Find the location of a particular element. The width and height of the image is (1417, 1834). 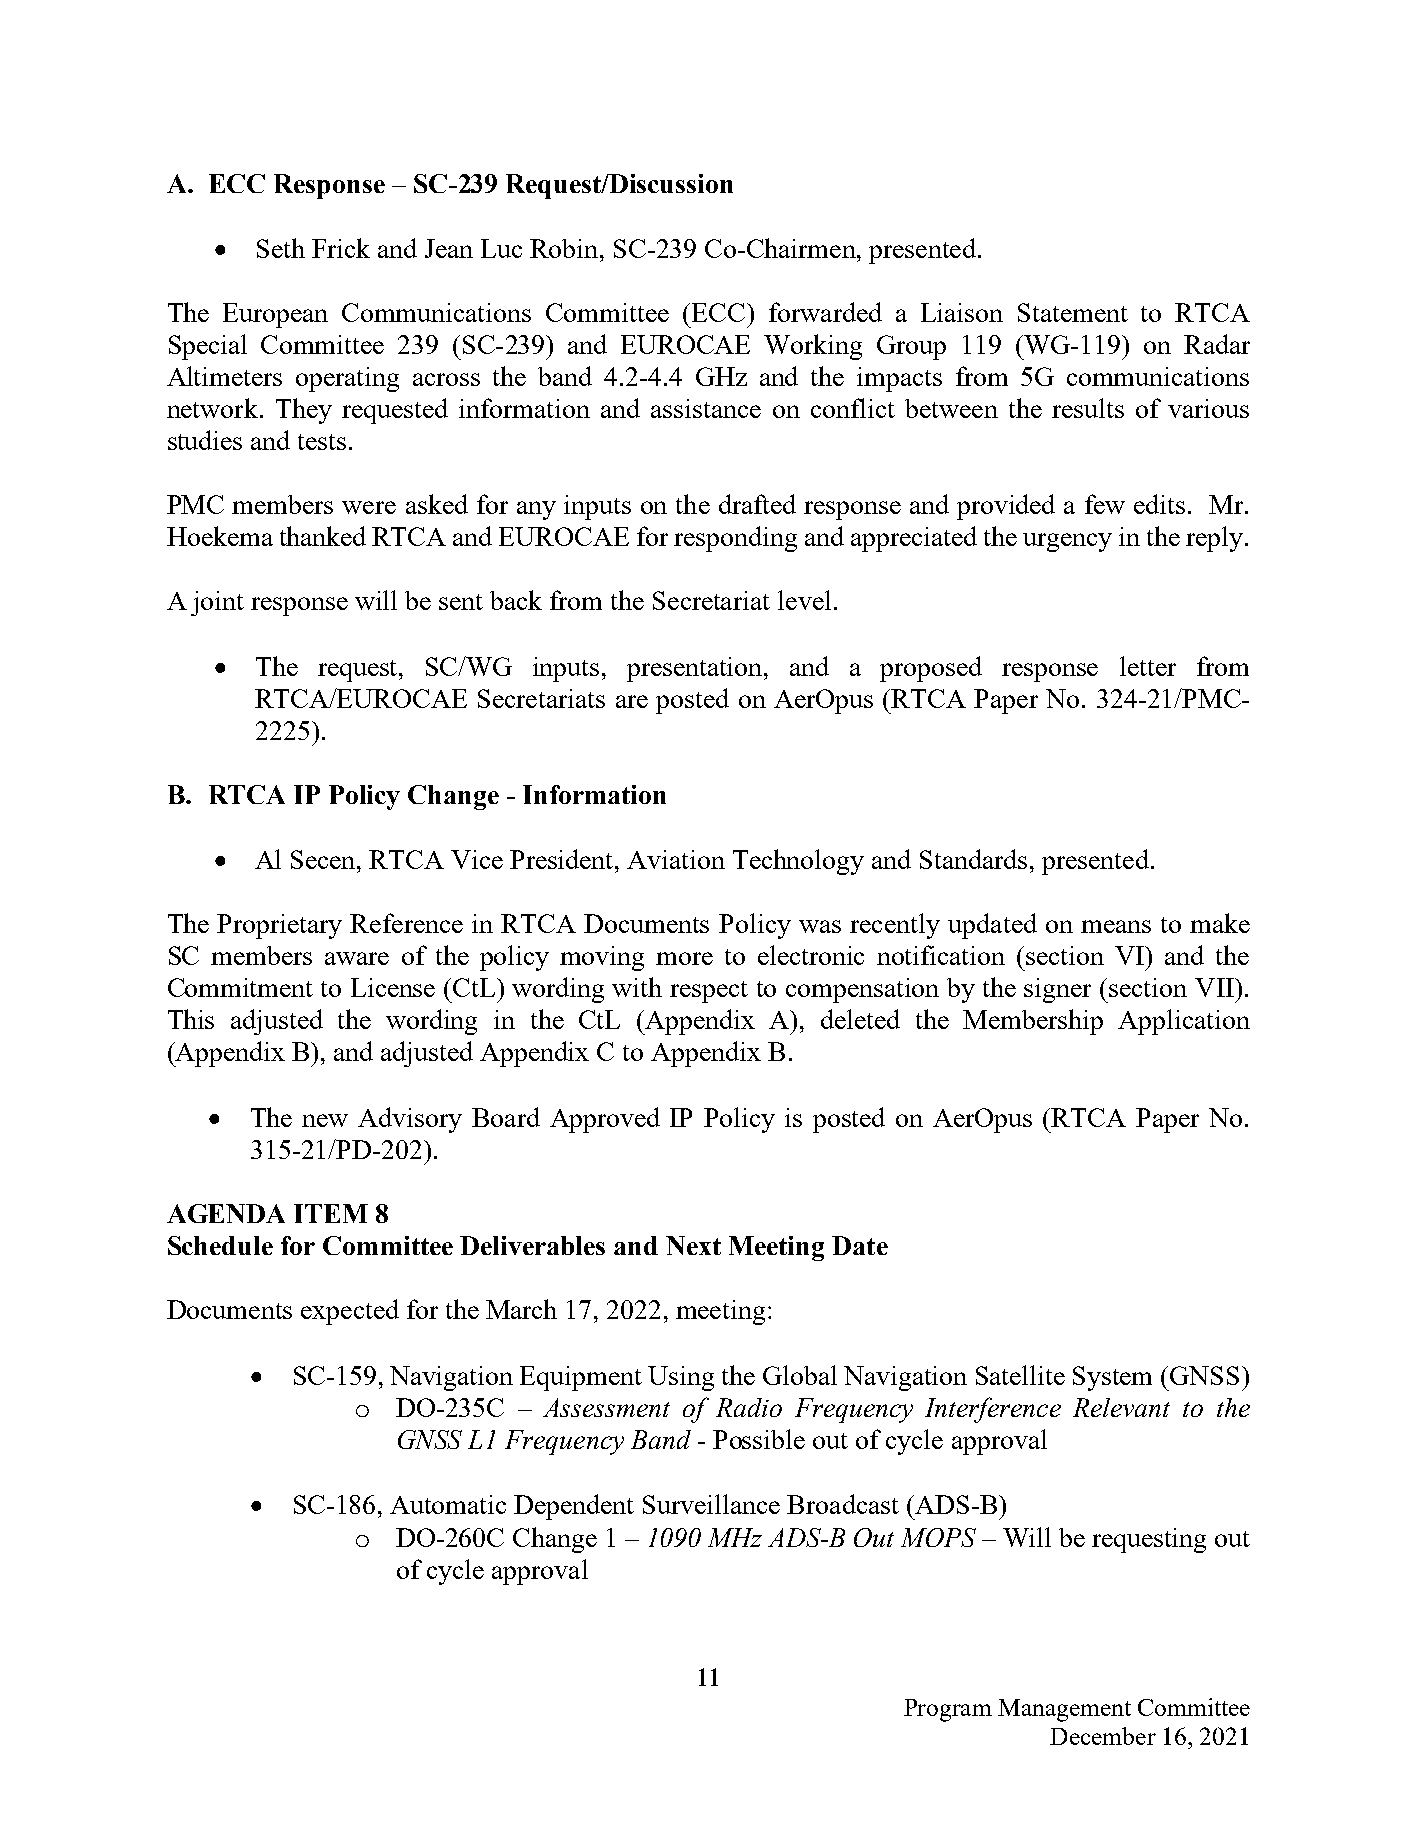

forwarded is located at coordinates (825, 312).
